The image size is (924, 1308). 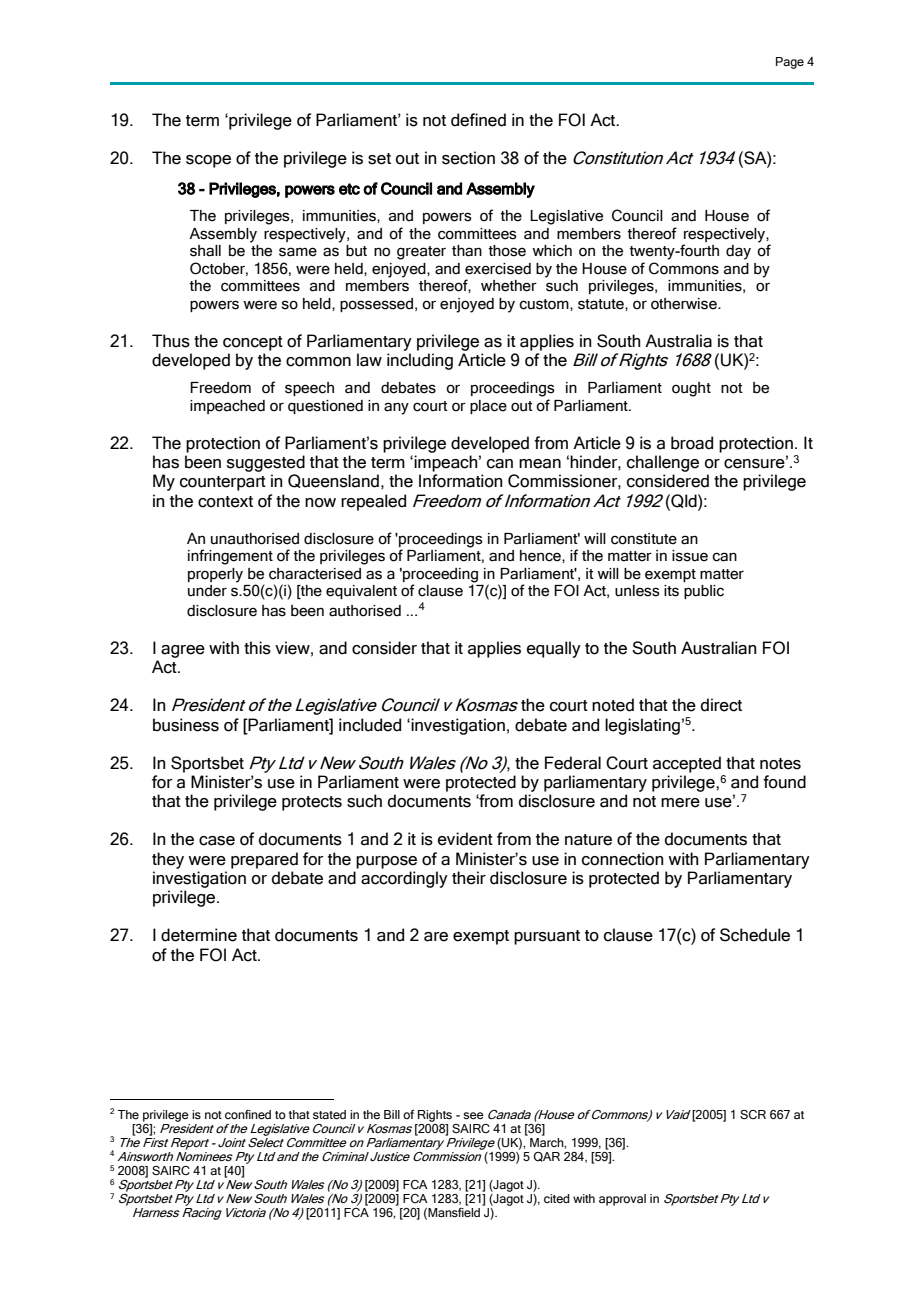 I want to click on their, so click(x=469, y=878).
